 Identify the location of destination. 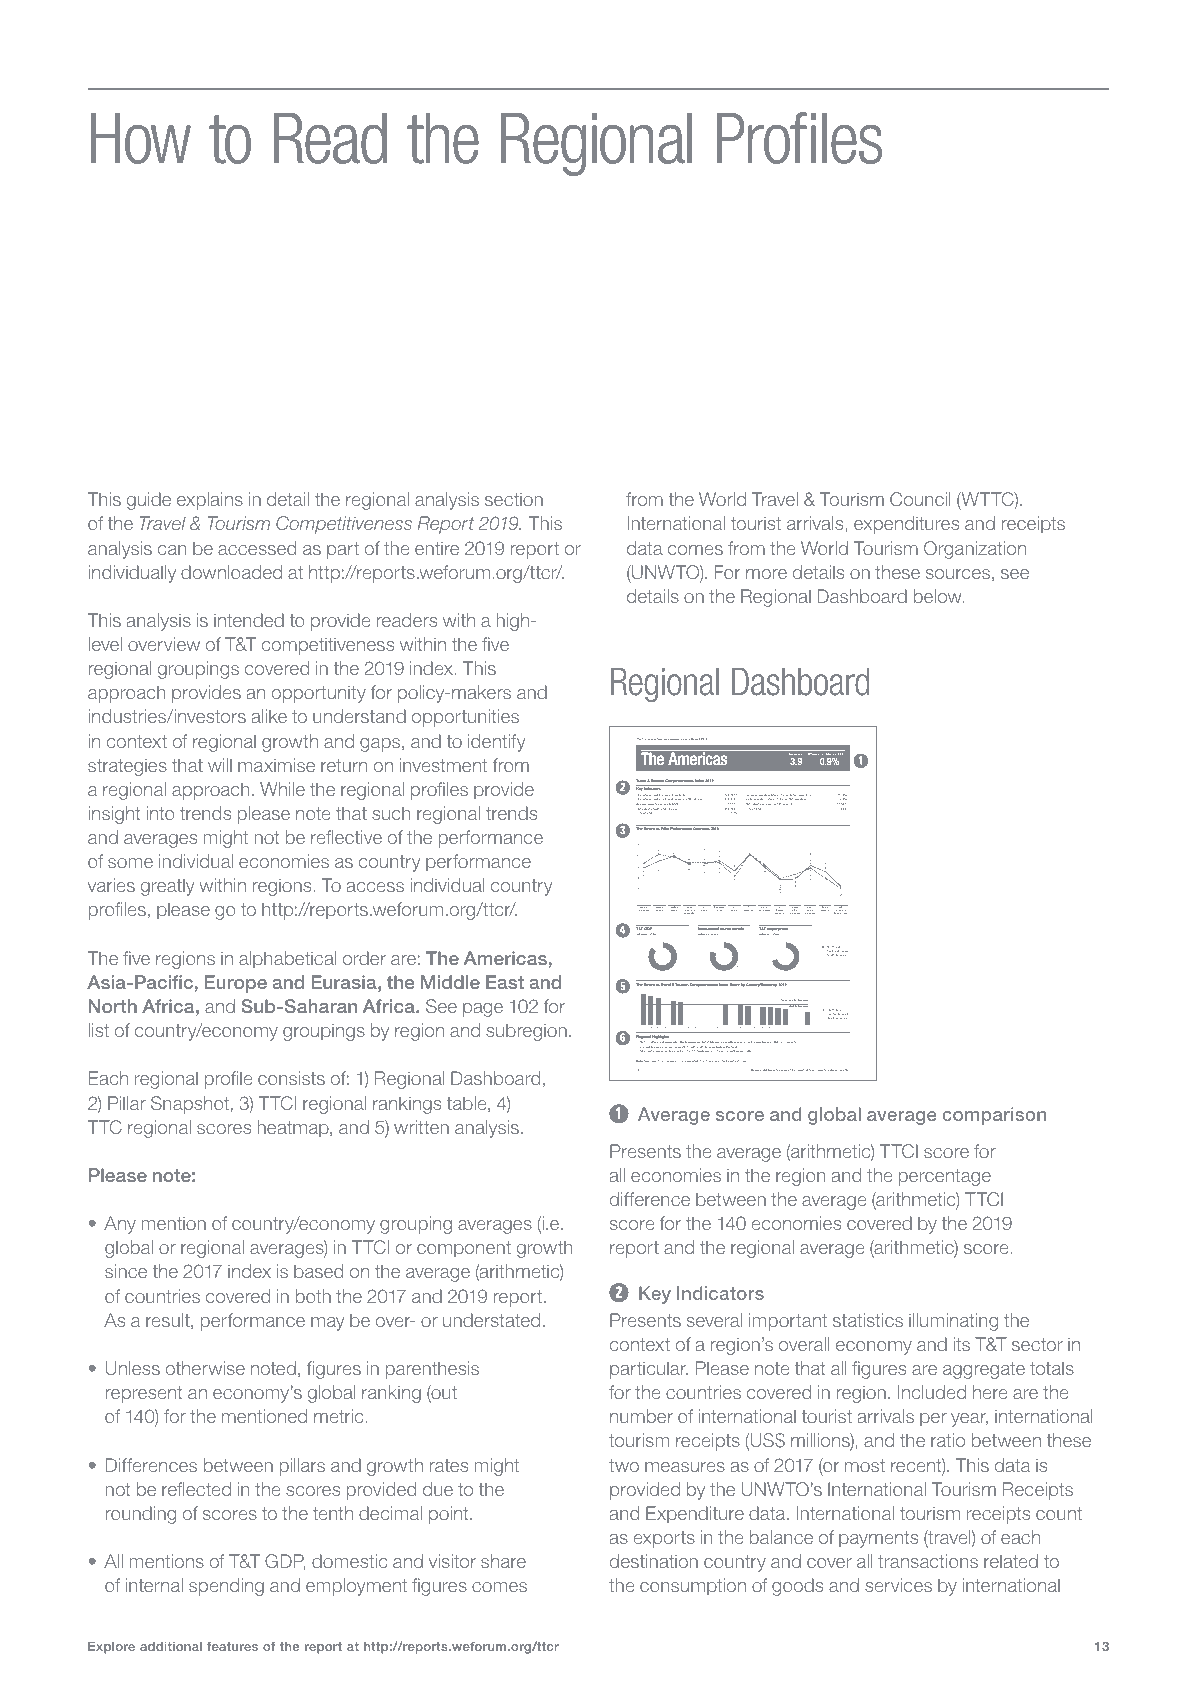
(654, 1561).
